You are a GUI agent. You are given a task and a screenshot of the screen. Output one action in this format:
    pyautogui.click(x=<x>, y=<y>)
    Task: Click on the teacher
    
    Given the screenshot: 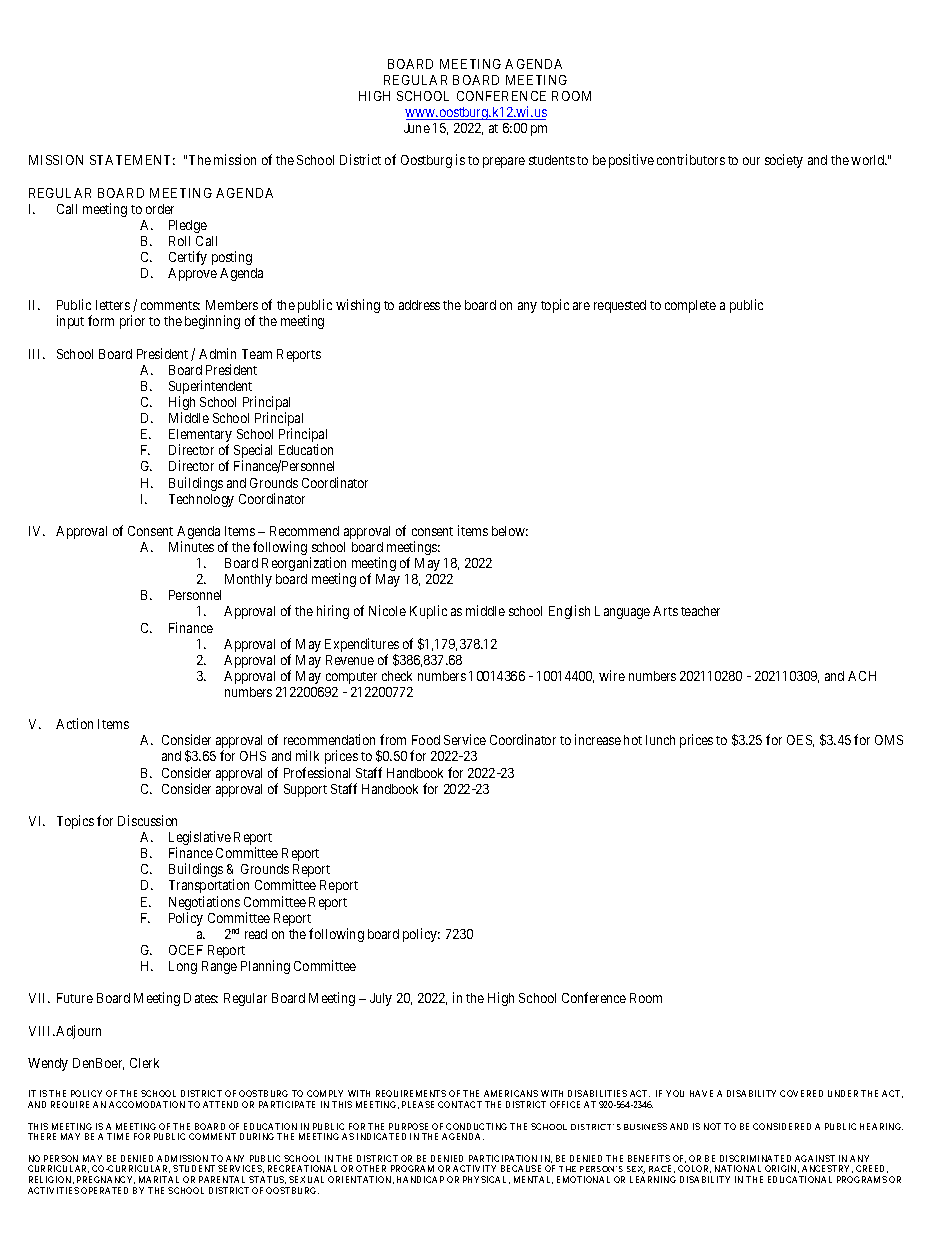 What is the action you would take?
    pyautogui.click(x=700, y=611)
